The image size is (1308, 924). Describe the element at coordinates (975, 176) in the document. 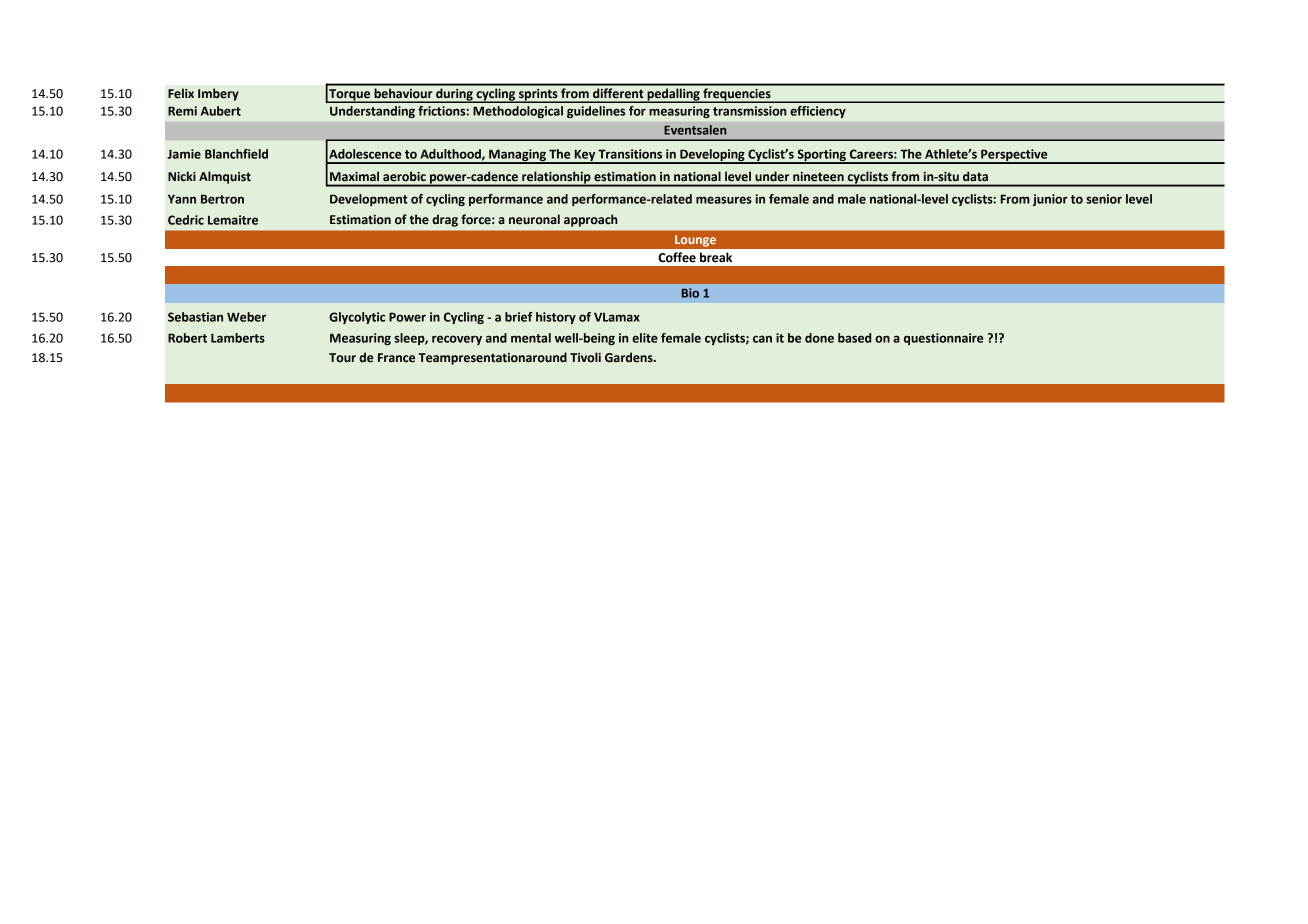

I see `data` at that location.
